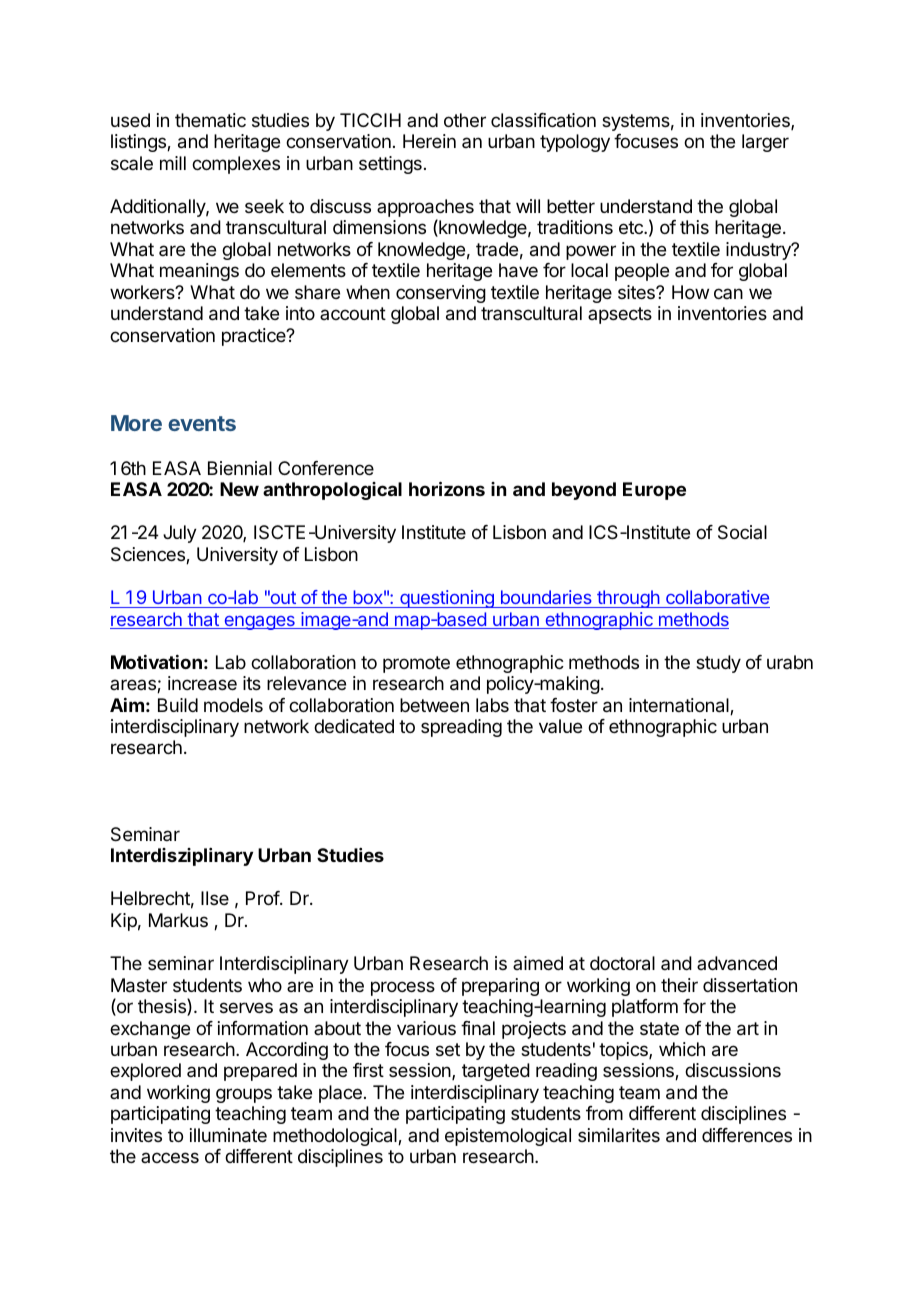 This screenshot has width=924, height=1308. I want to click on July, so click(180, 534).
